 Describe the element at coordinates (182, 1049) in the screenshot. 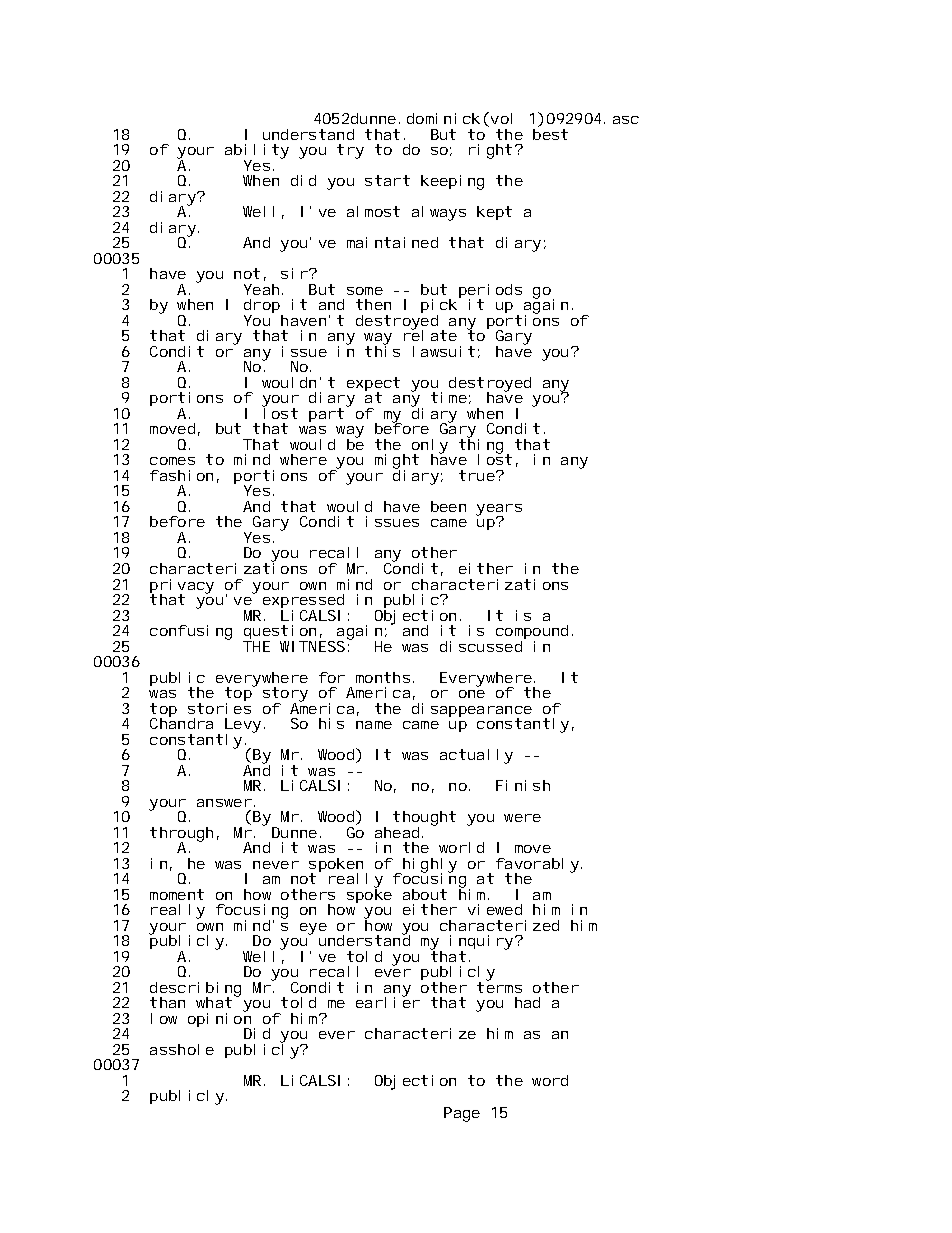

I see `asshole` at that location.
